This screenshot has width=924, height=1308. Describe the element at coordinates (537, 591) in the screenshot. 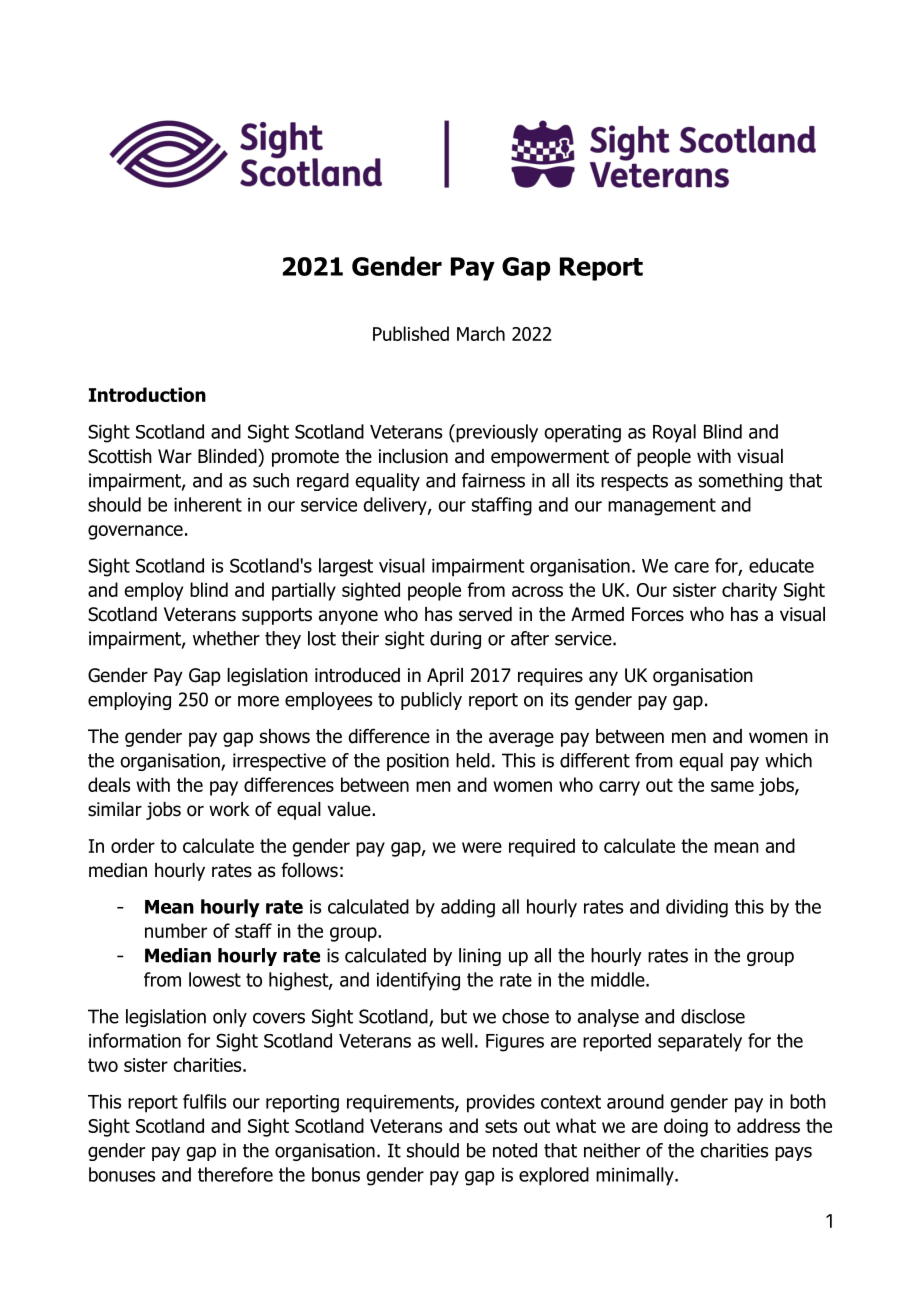

I see `across` at that location.
